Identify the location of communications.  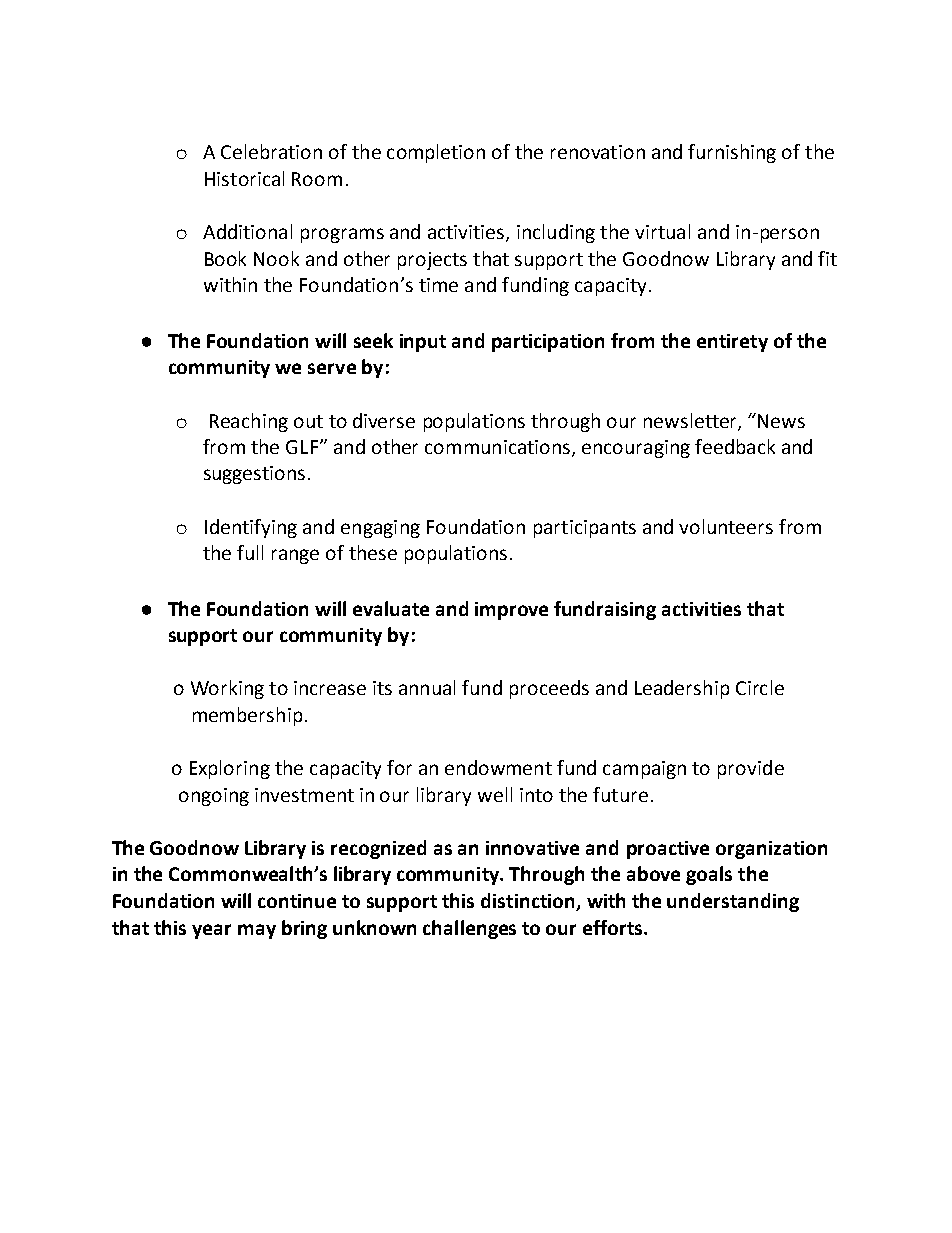
(499, 448).
